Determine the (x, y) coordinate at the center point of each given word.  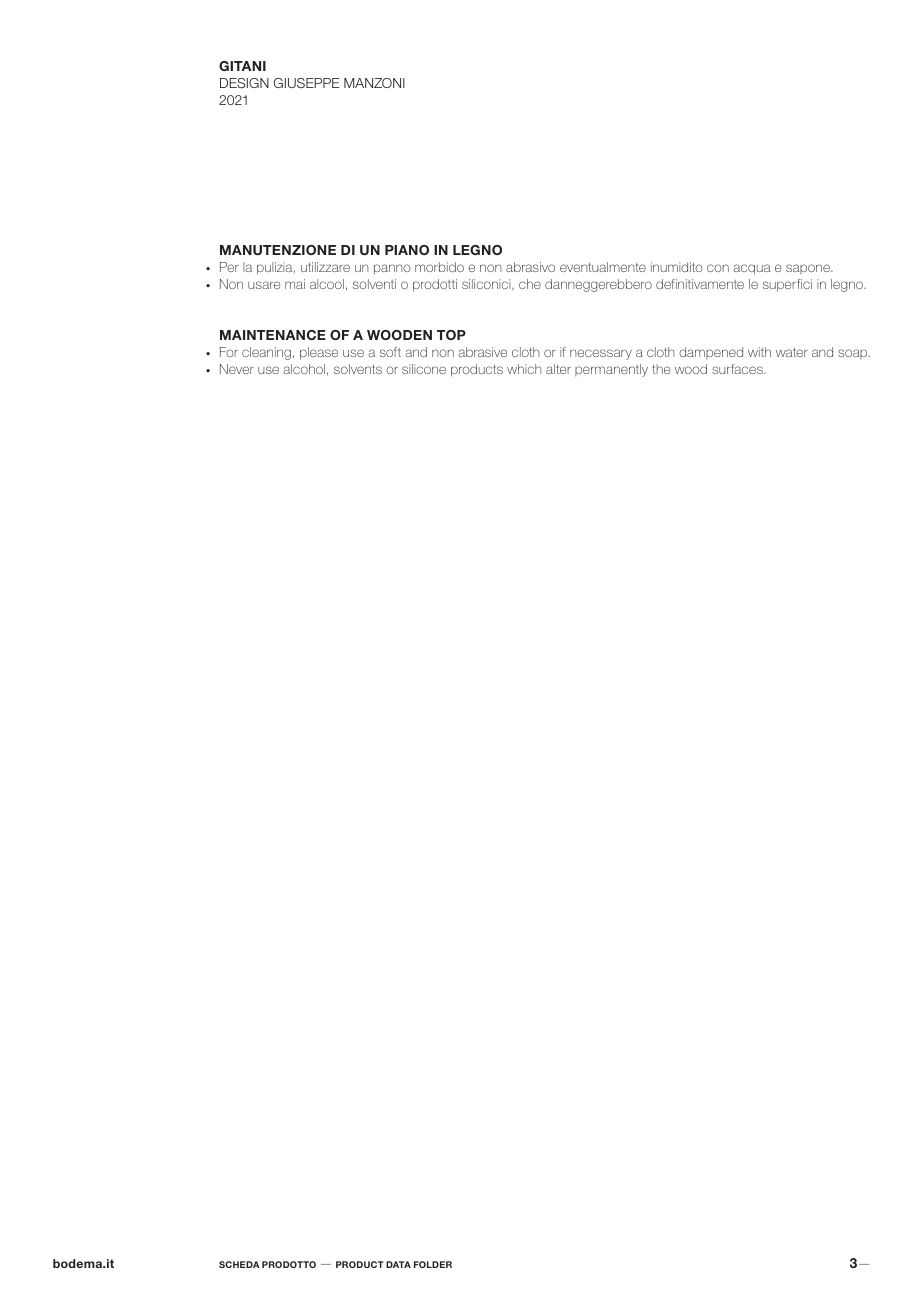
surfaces (738, 369)
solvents (358, 369)
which (524, 369)
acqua (751, 269)
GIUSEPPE (306, 83)
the (661, 369)
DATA (398, 1264)
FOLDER (433, 1264)
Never (237, 369)
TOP (451, 335)
